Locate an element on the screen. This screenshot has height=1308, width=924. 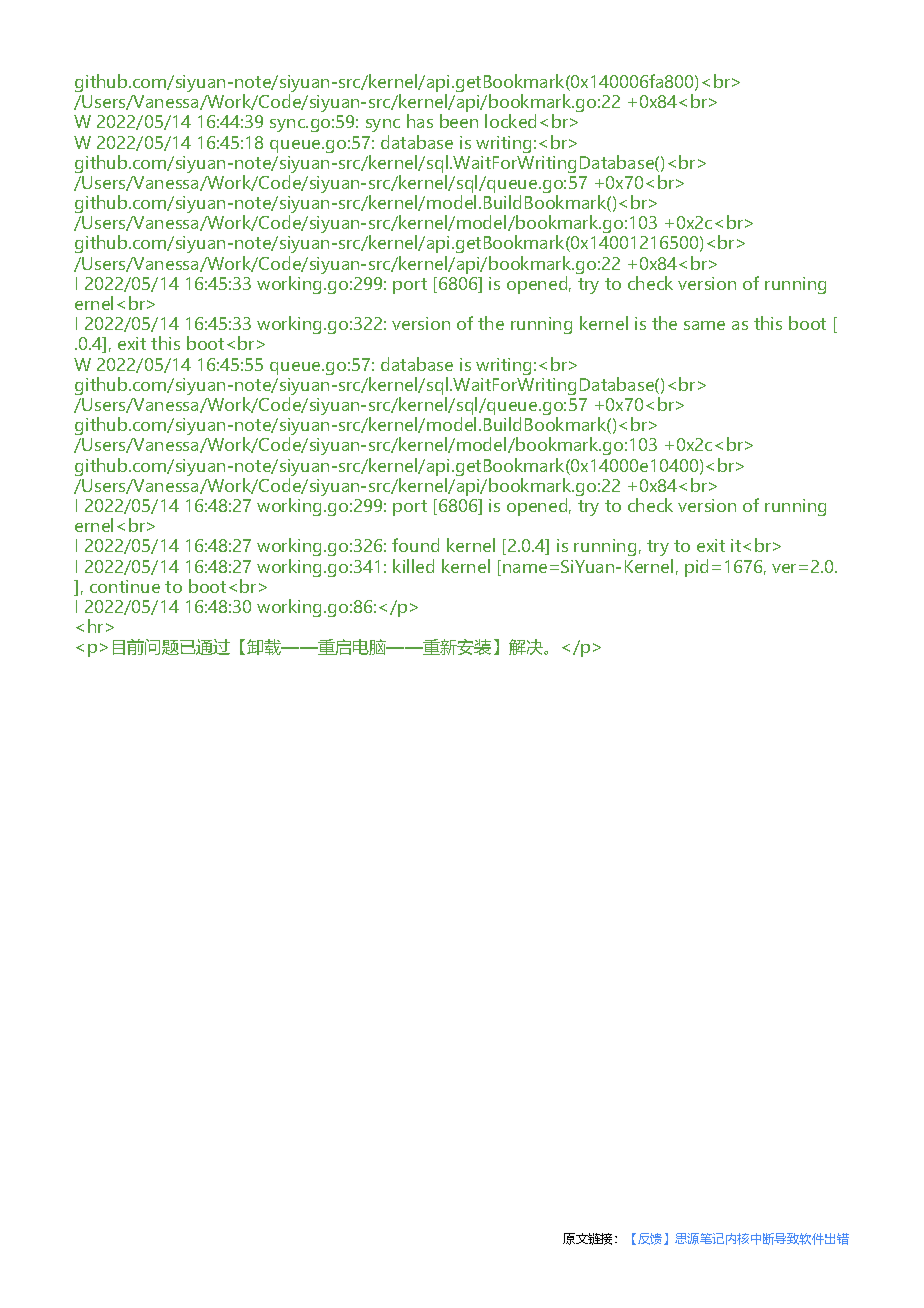
found is located at coordinates (415, 545).
